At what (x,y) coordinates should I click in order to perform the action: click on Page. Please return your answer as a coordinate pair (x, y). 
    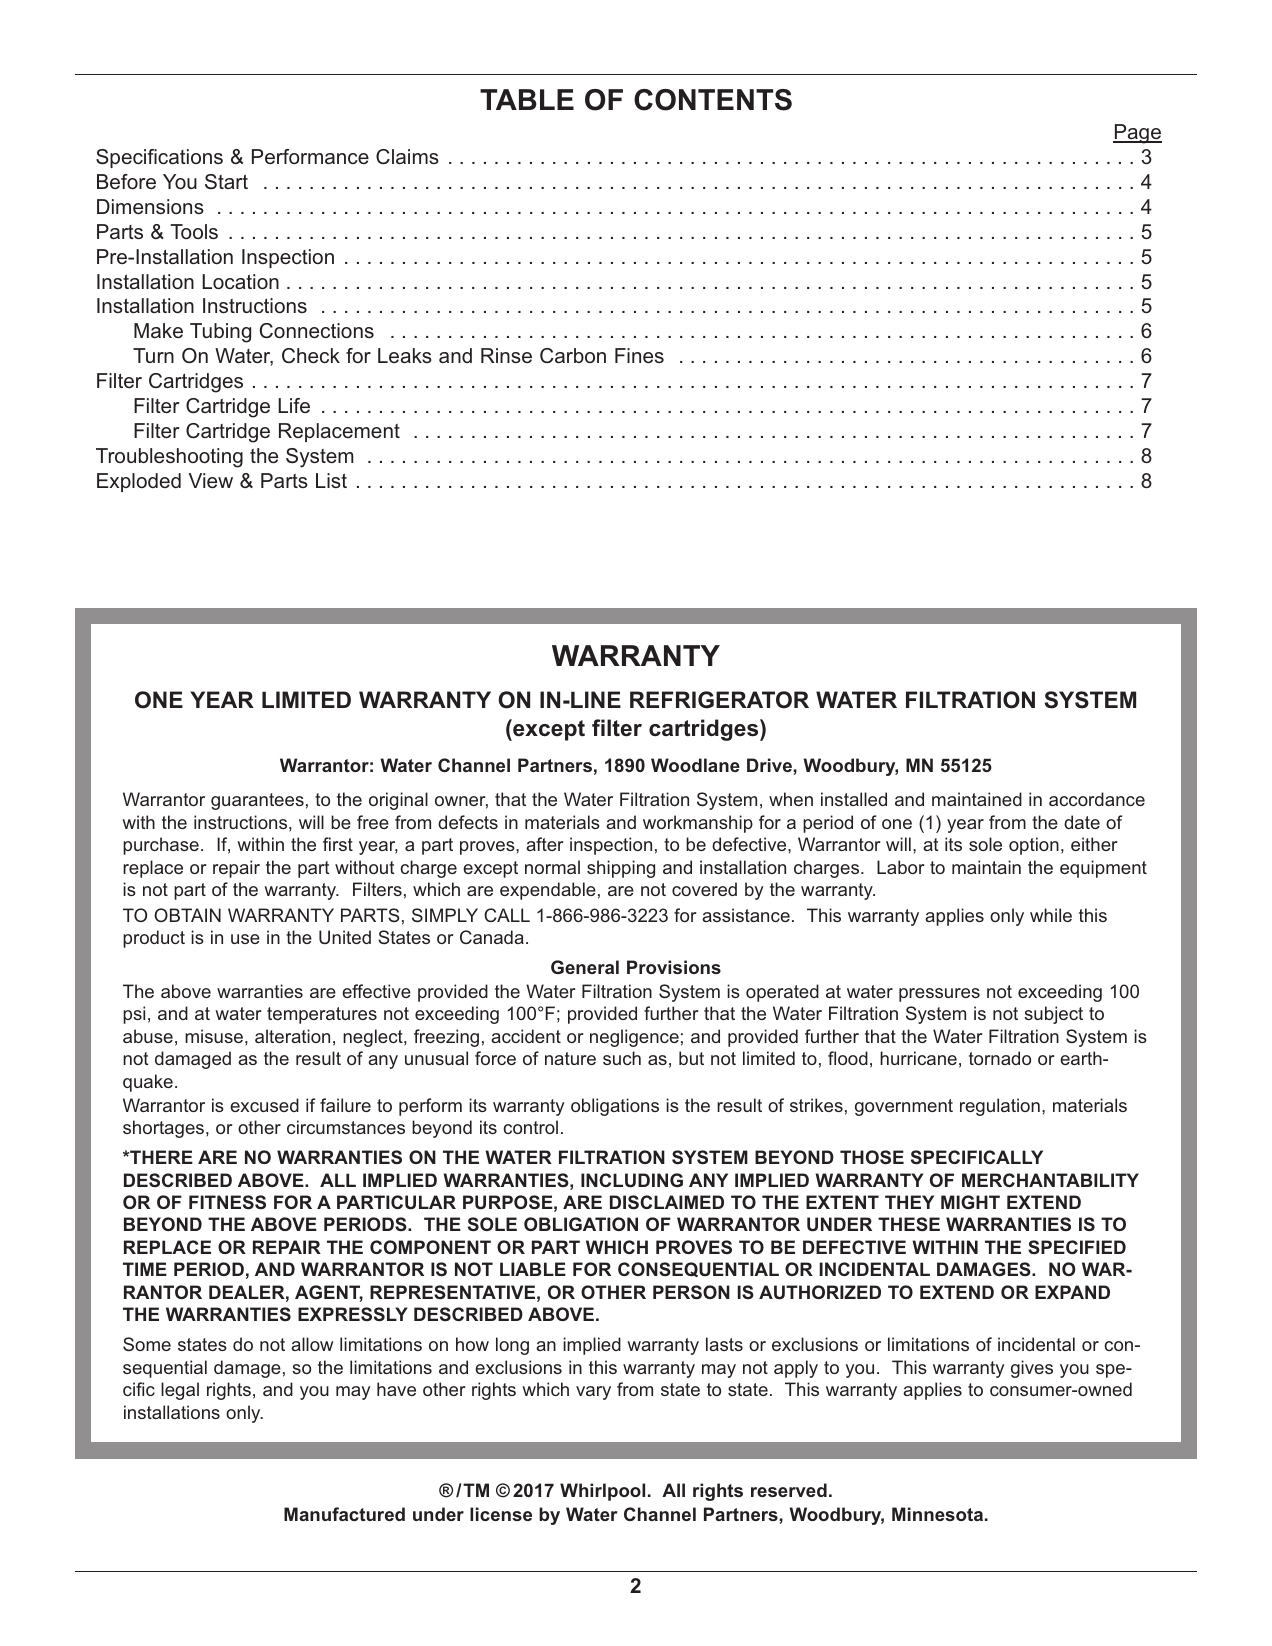
    Looking at the image, I should click on (1137, 134).
